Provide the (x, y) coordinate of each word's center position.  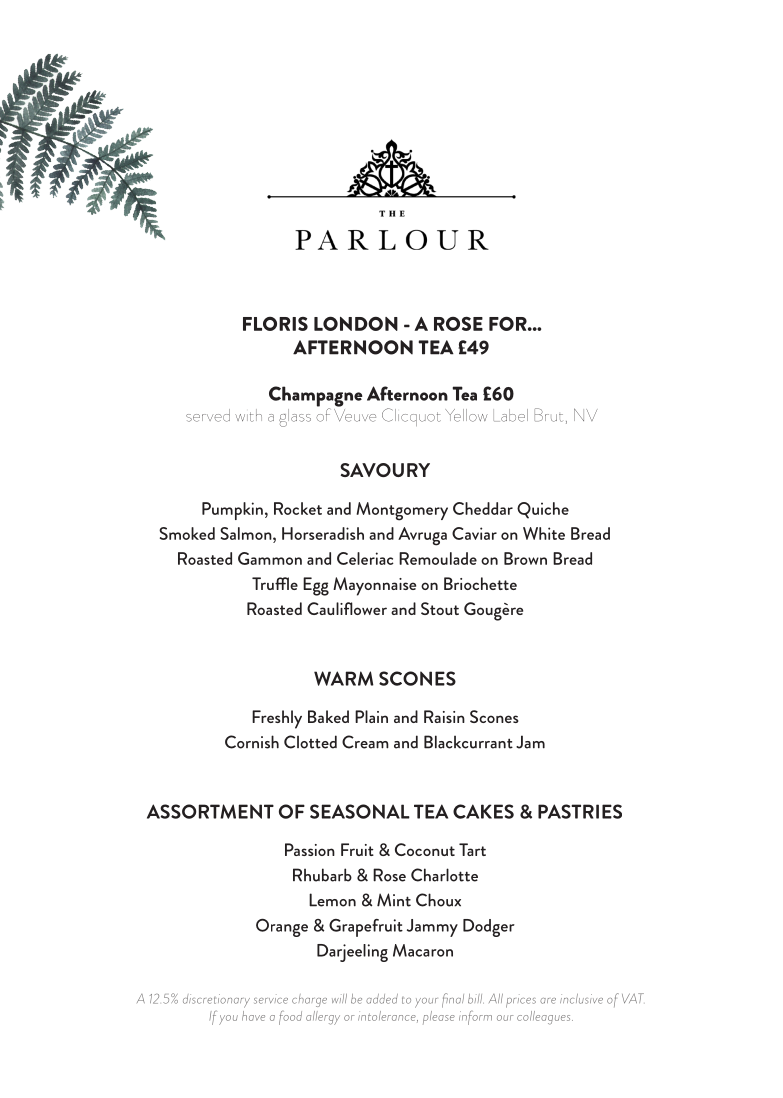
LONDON (356, 323)
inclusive (581, 999)
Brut (548, 415)
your (426, 1003)
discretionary (216, 1001)
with (248, 415)
